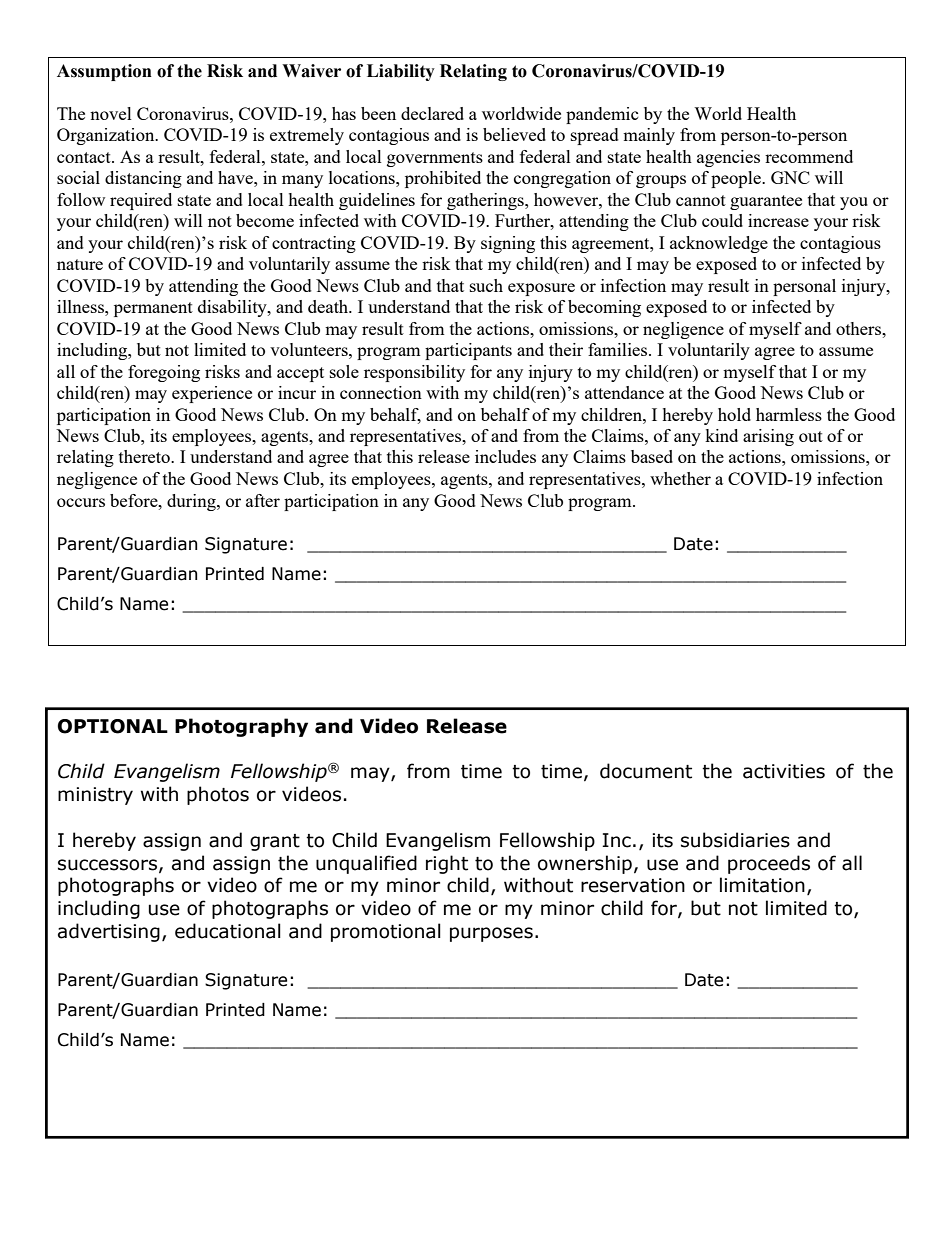 The image size is (952, 1233). Describe the element at coordinates (192, 502) in the screenshot. I see `during` at that location.
